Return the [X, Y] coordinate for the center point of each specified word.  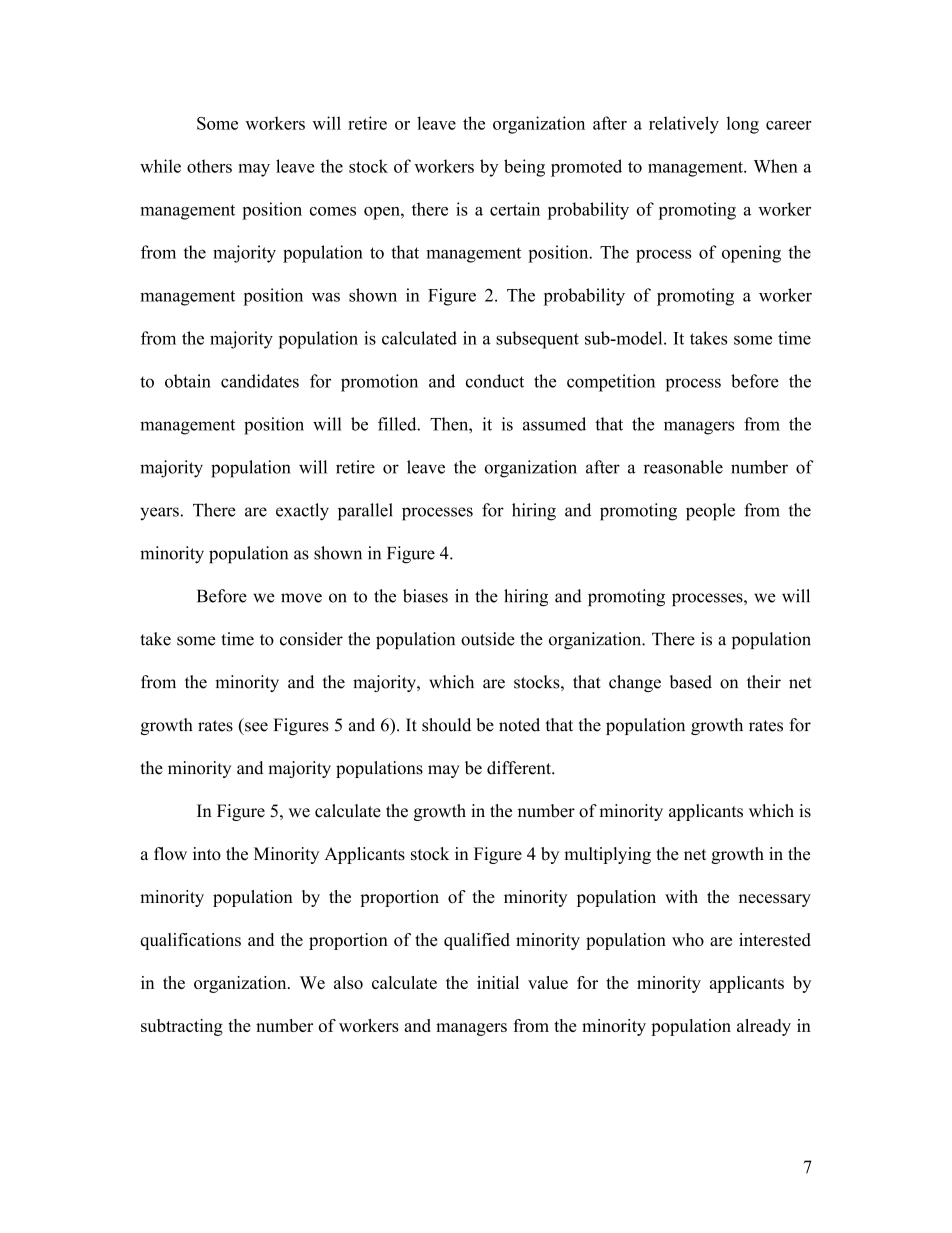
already [764, 1027]
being [524, 168]
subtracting [182, 1027]
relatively [684, 125]
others [209, 166]
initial [498, 982]
